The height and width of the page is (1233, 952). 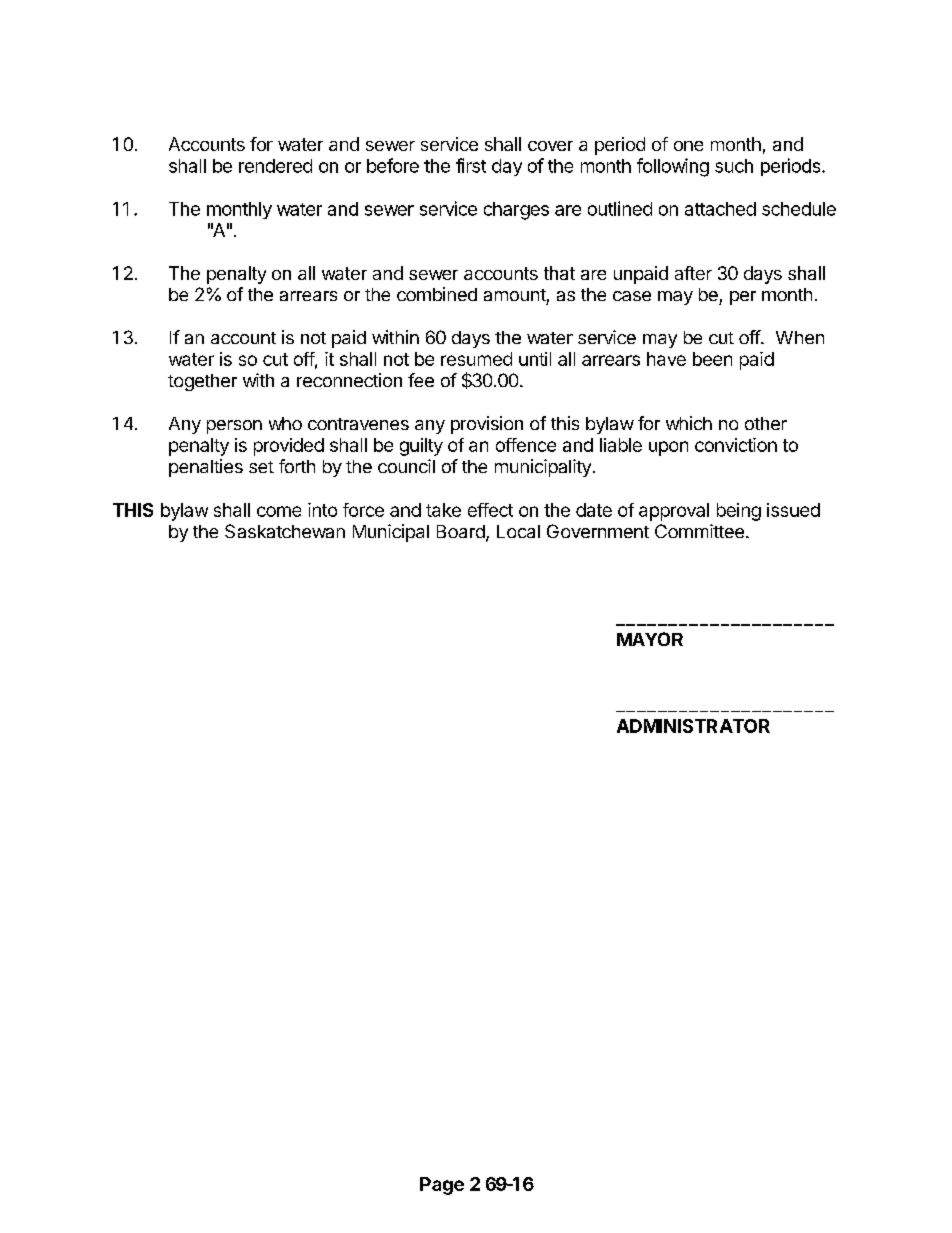 What do you see at coordinates (693, 726) in the page?
I see `ADMINISTRATOR` at bounding box center [693, 726].
